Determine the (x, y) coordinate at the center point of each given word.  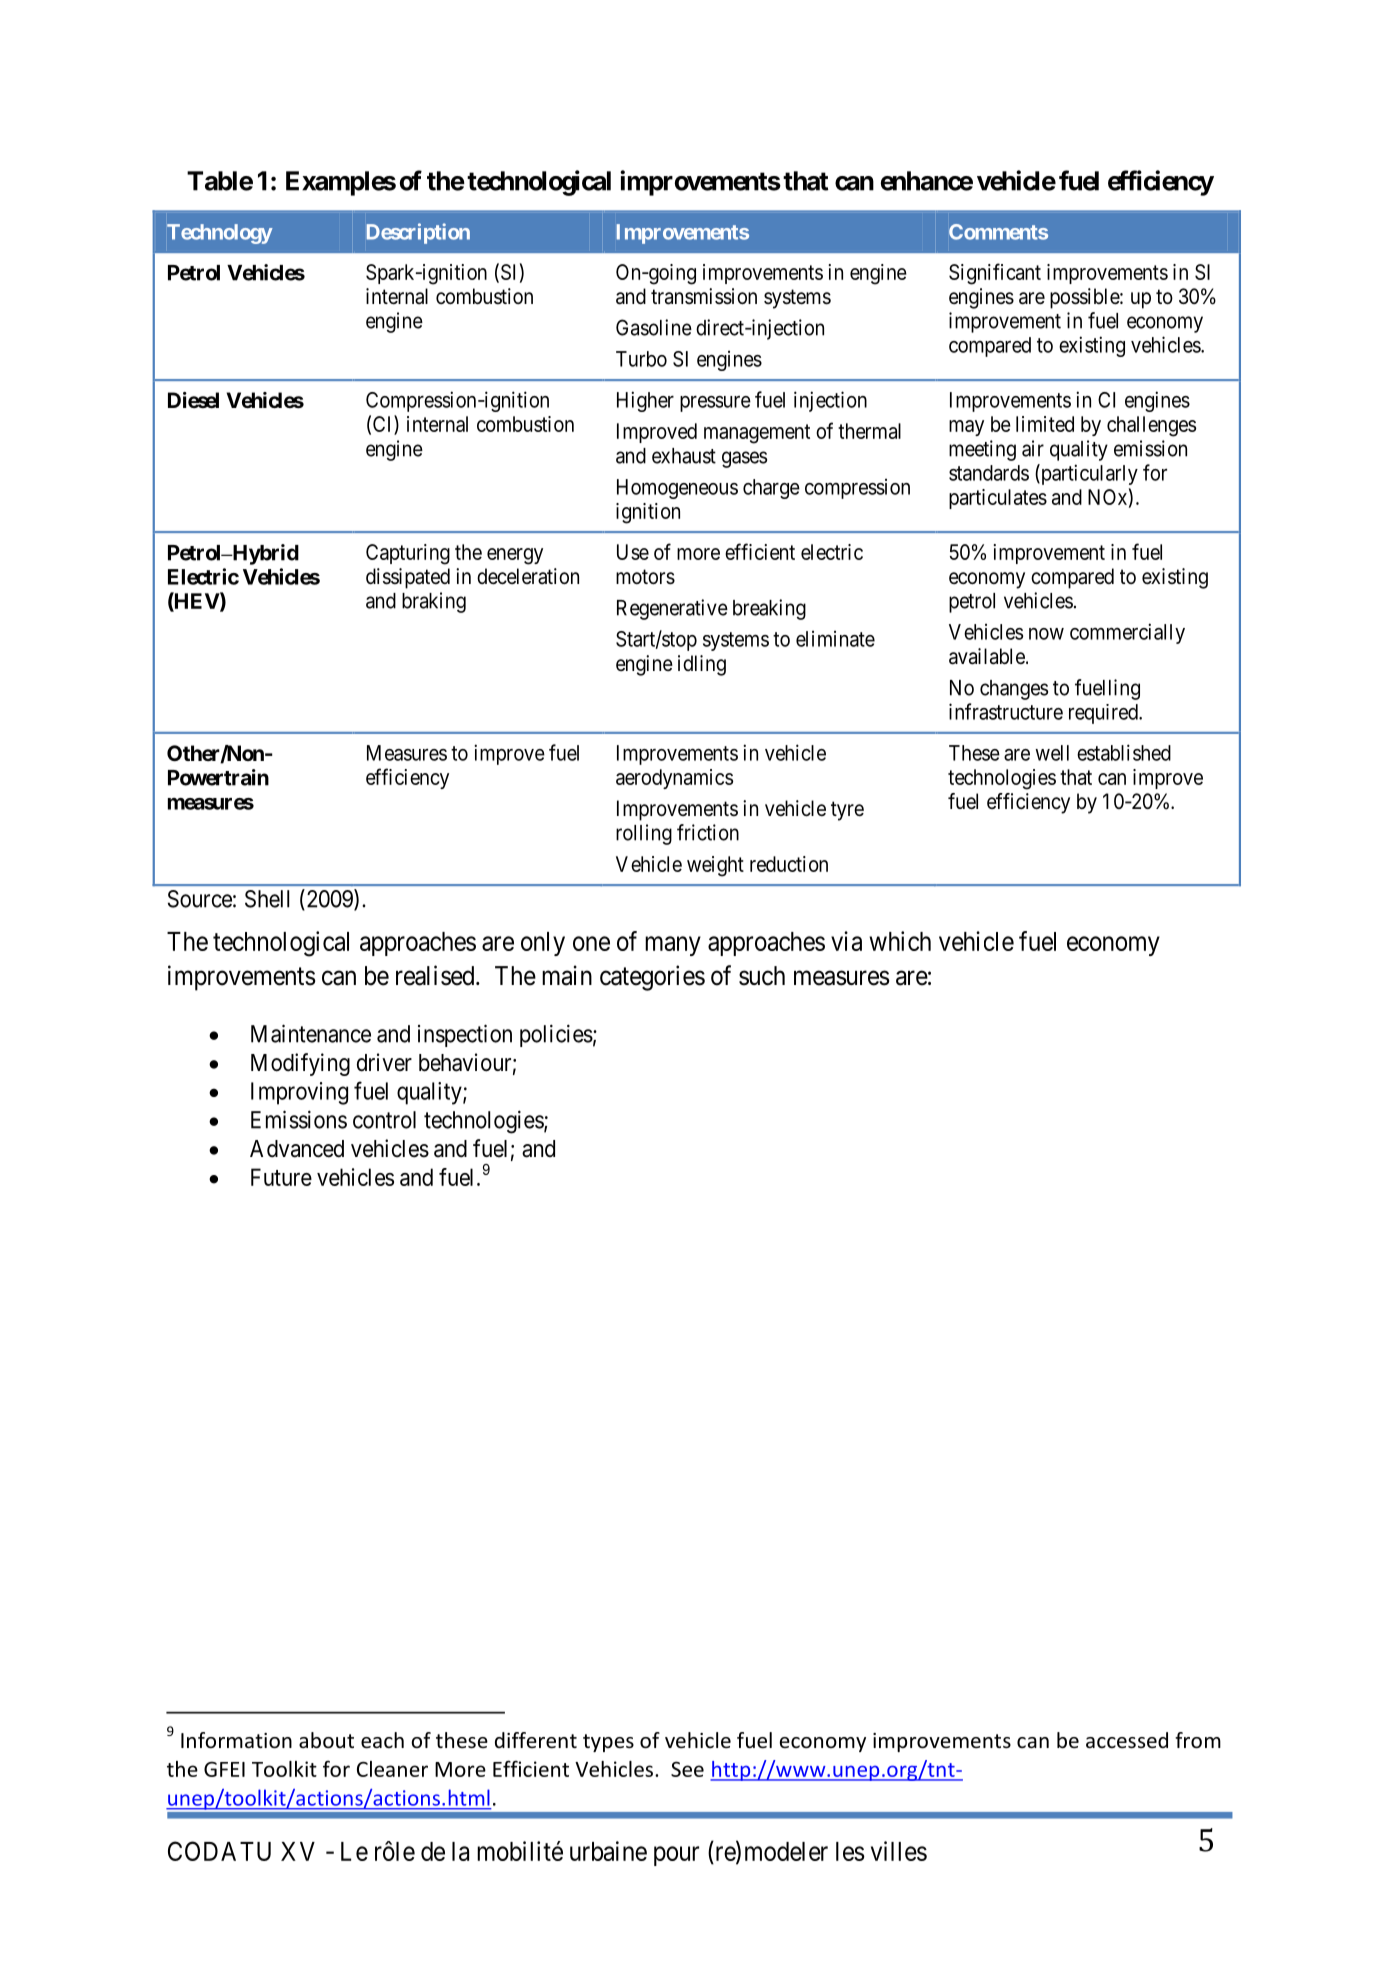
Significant (995, 274)
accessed (1127, 1740)
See (687, 1769)
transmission (704, 296)
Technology (220, 234)
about (326, 1740)
